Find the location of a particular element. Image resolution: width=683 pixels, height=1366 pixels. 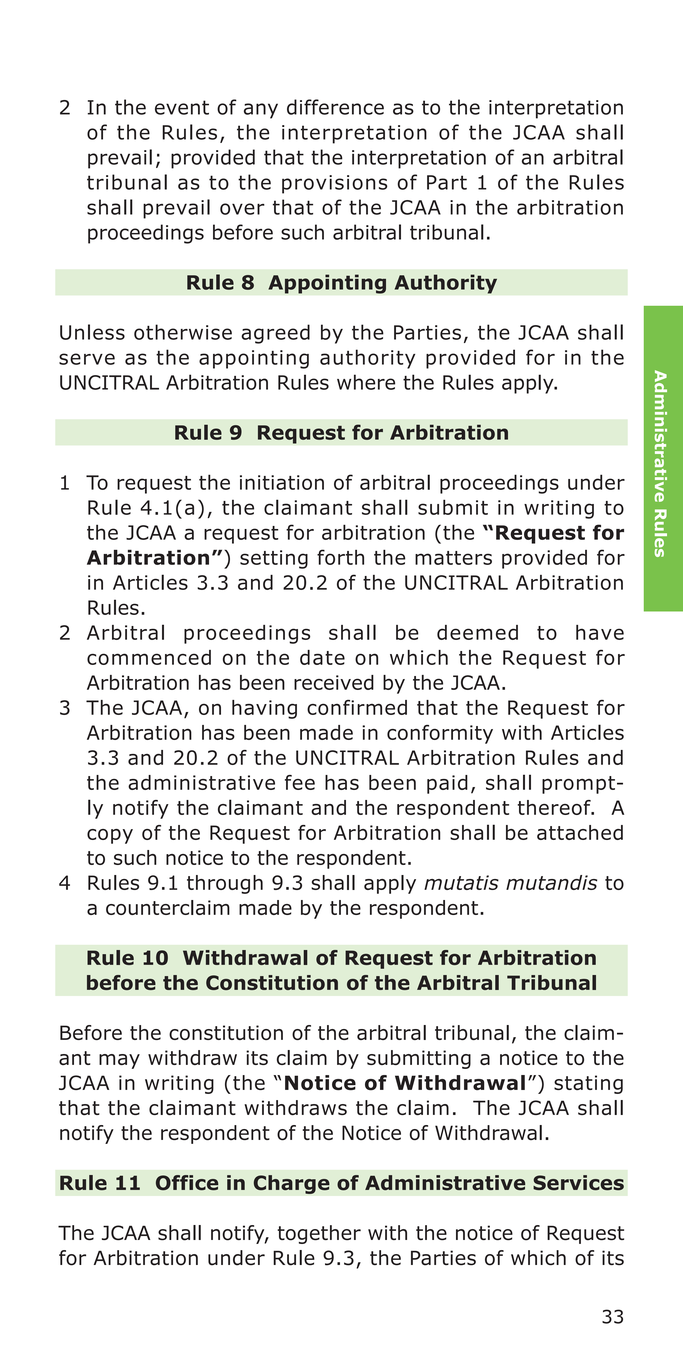

Office is located at coordinates (187, 1183).
